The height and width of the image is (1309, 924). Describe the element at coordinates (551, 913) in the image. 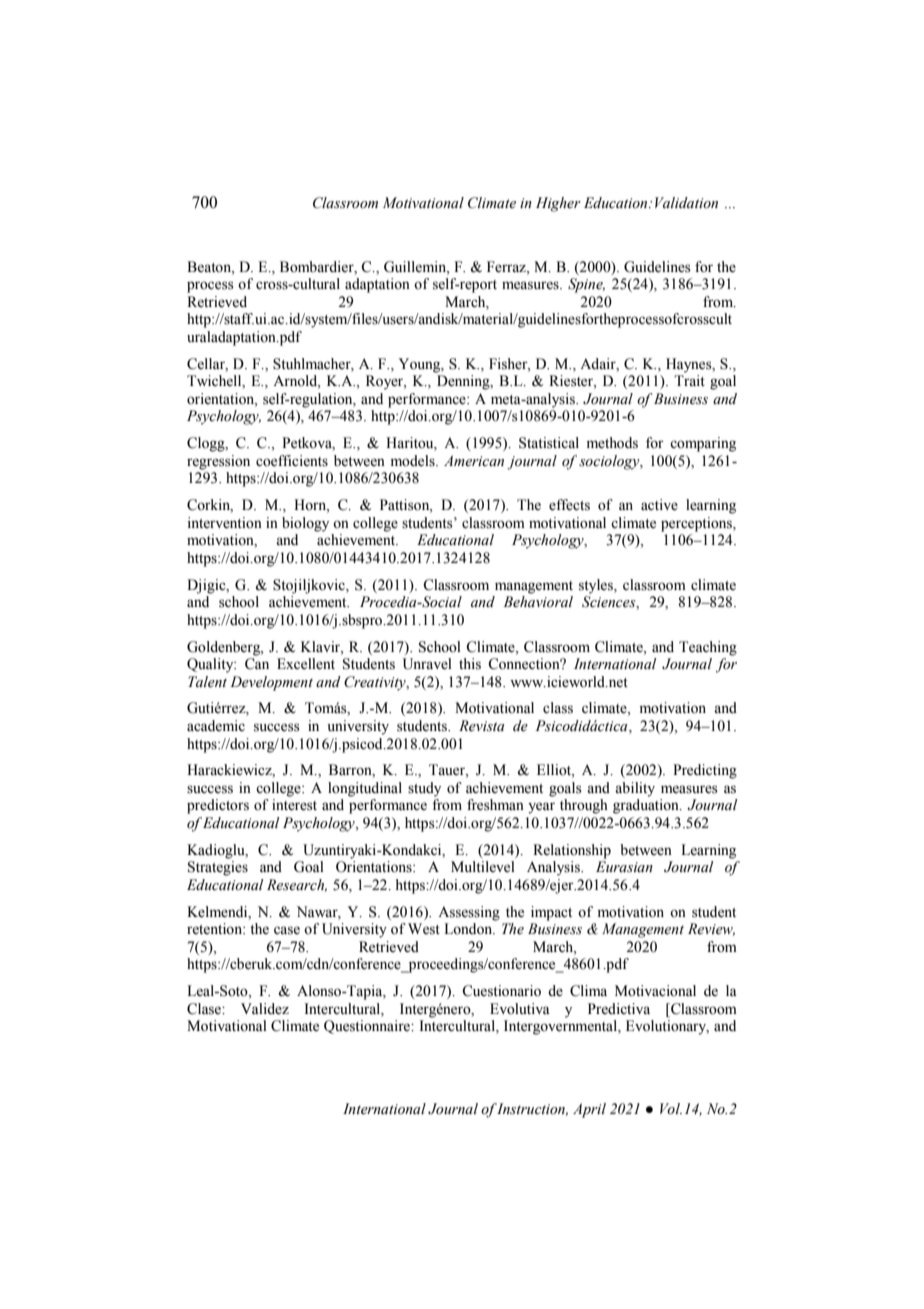

I see `impact` at that location.
